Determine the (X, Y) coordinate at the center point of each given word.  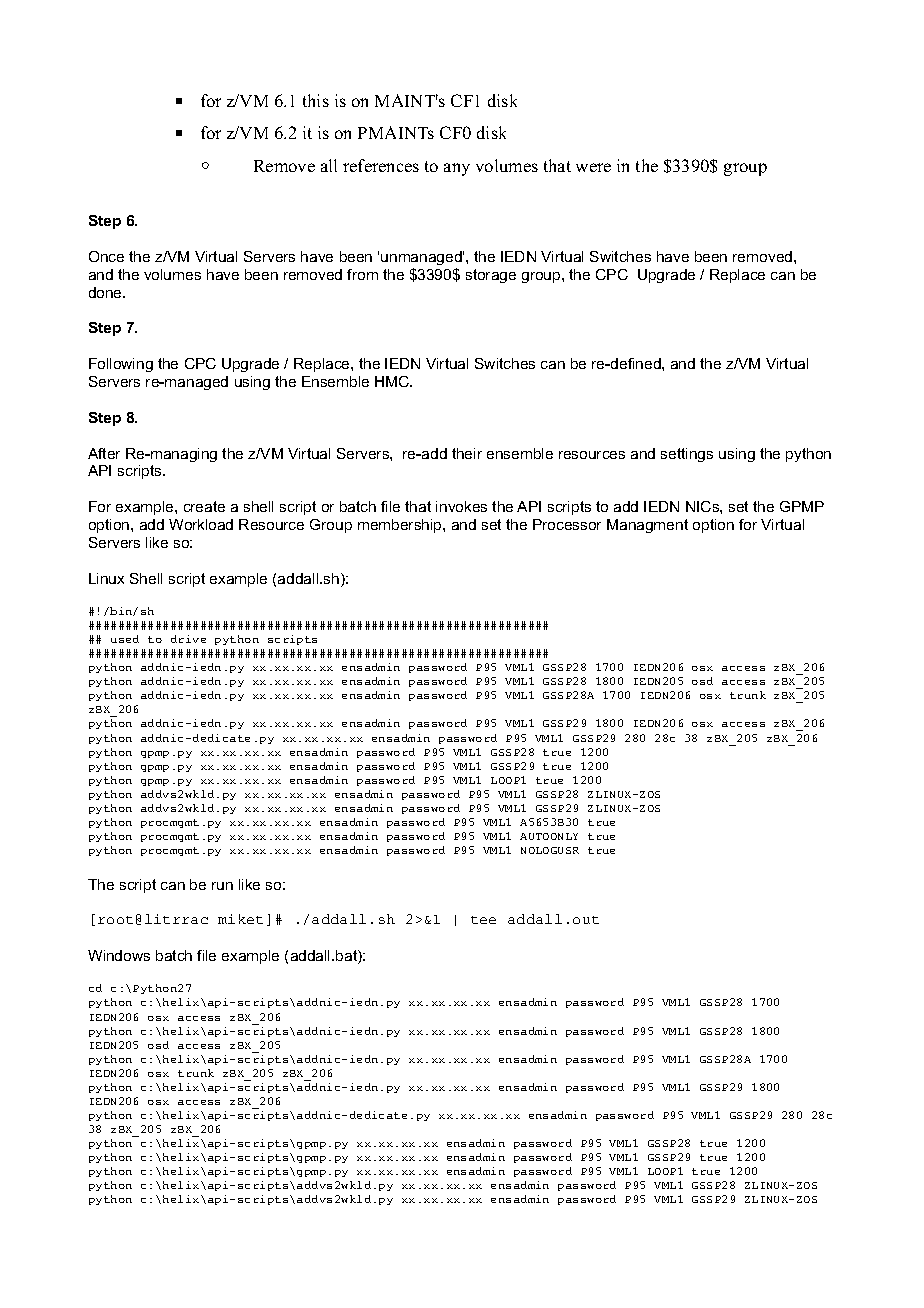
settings (687, 455)
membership (401, 526)
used (125, 639)
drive (188, 639)
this (316, 100)
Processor (567, 524)
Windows (119, 955)
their (467, 453)
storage (491, 276)
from (362, 274)
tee (483, 920)
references (381, 165)
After (104, 453)
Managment (647, 526)
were (593, 167)
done (106, 292)
